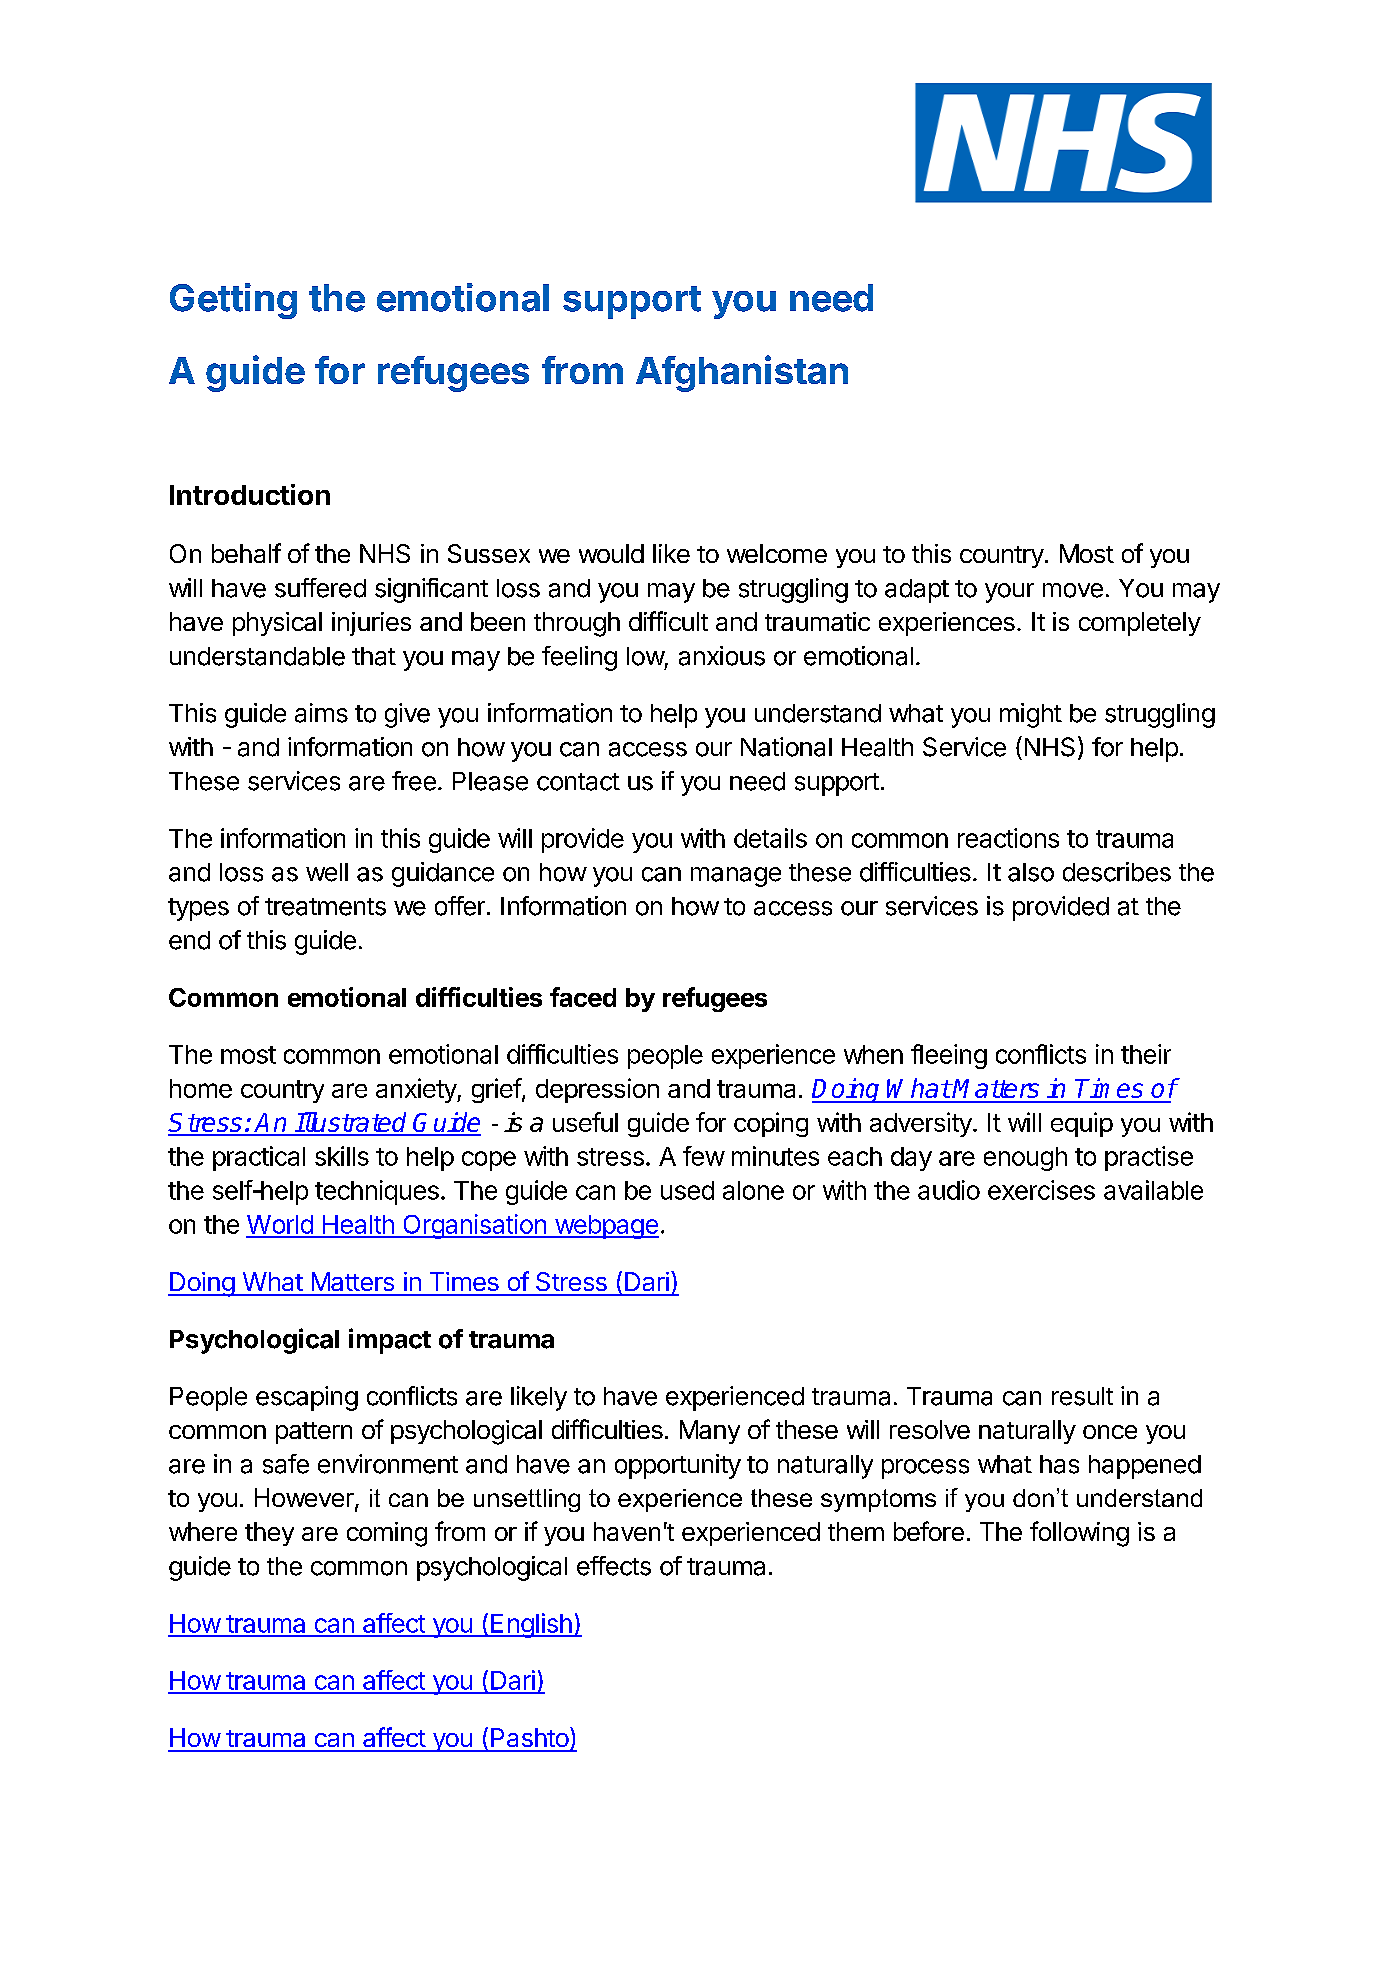  What do you see at coordinates (583, 997) in the screenshot?
I see `faced` at bounding box center [583, 997].
